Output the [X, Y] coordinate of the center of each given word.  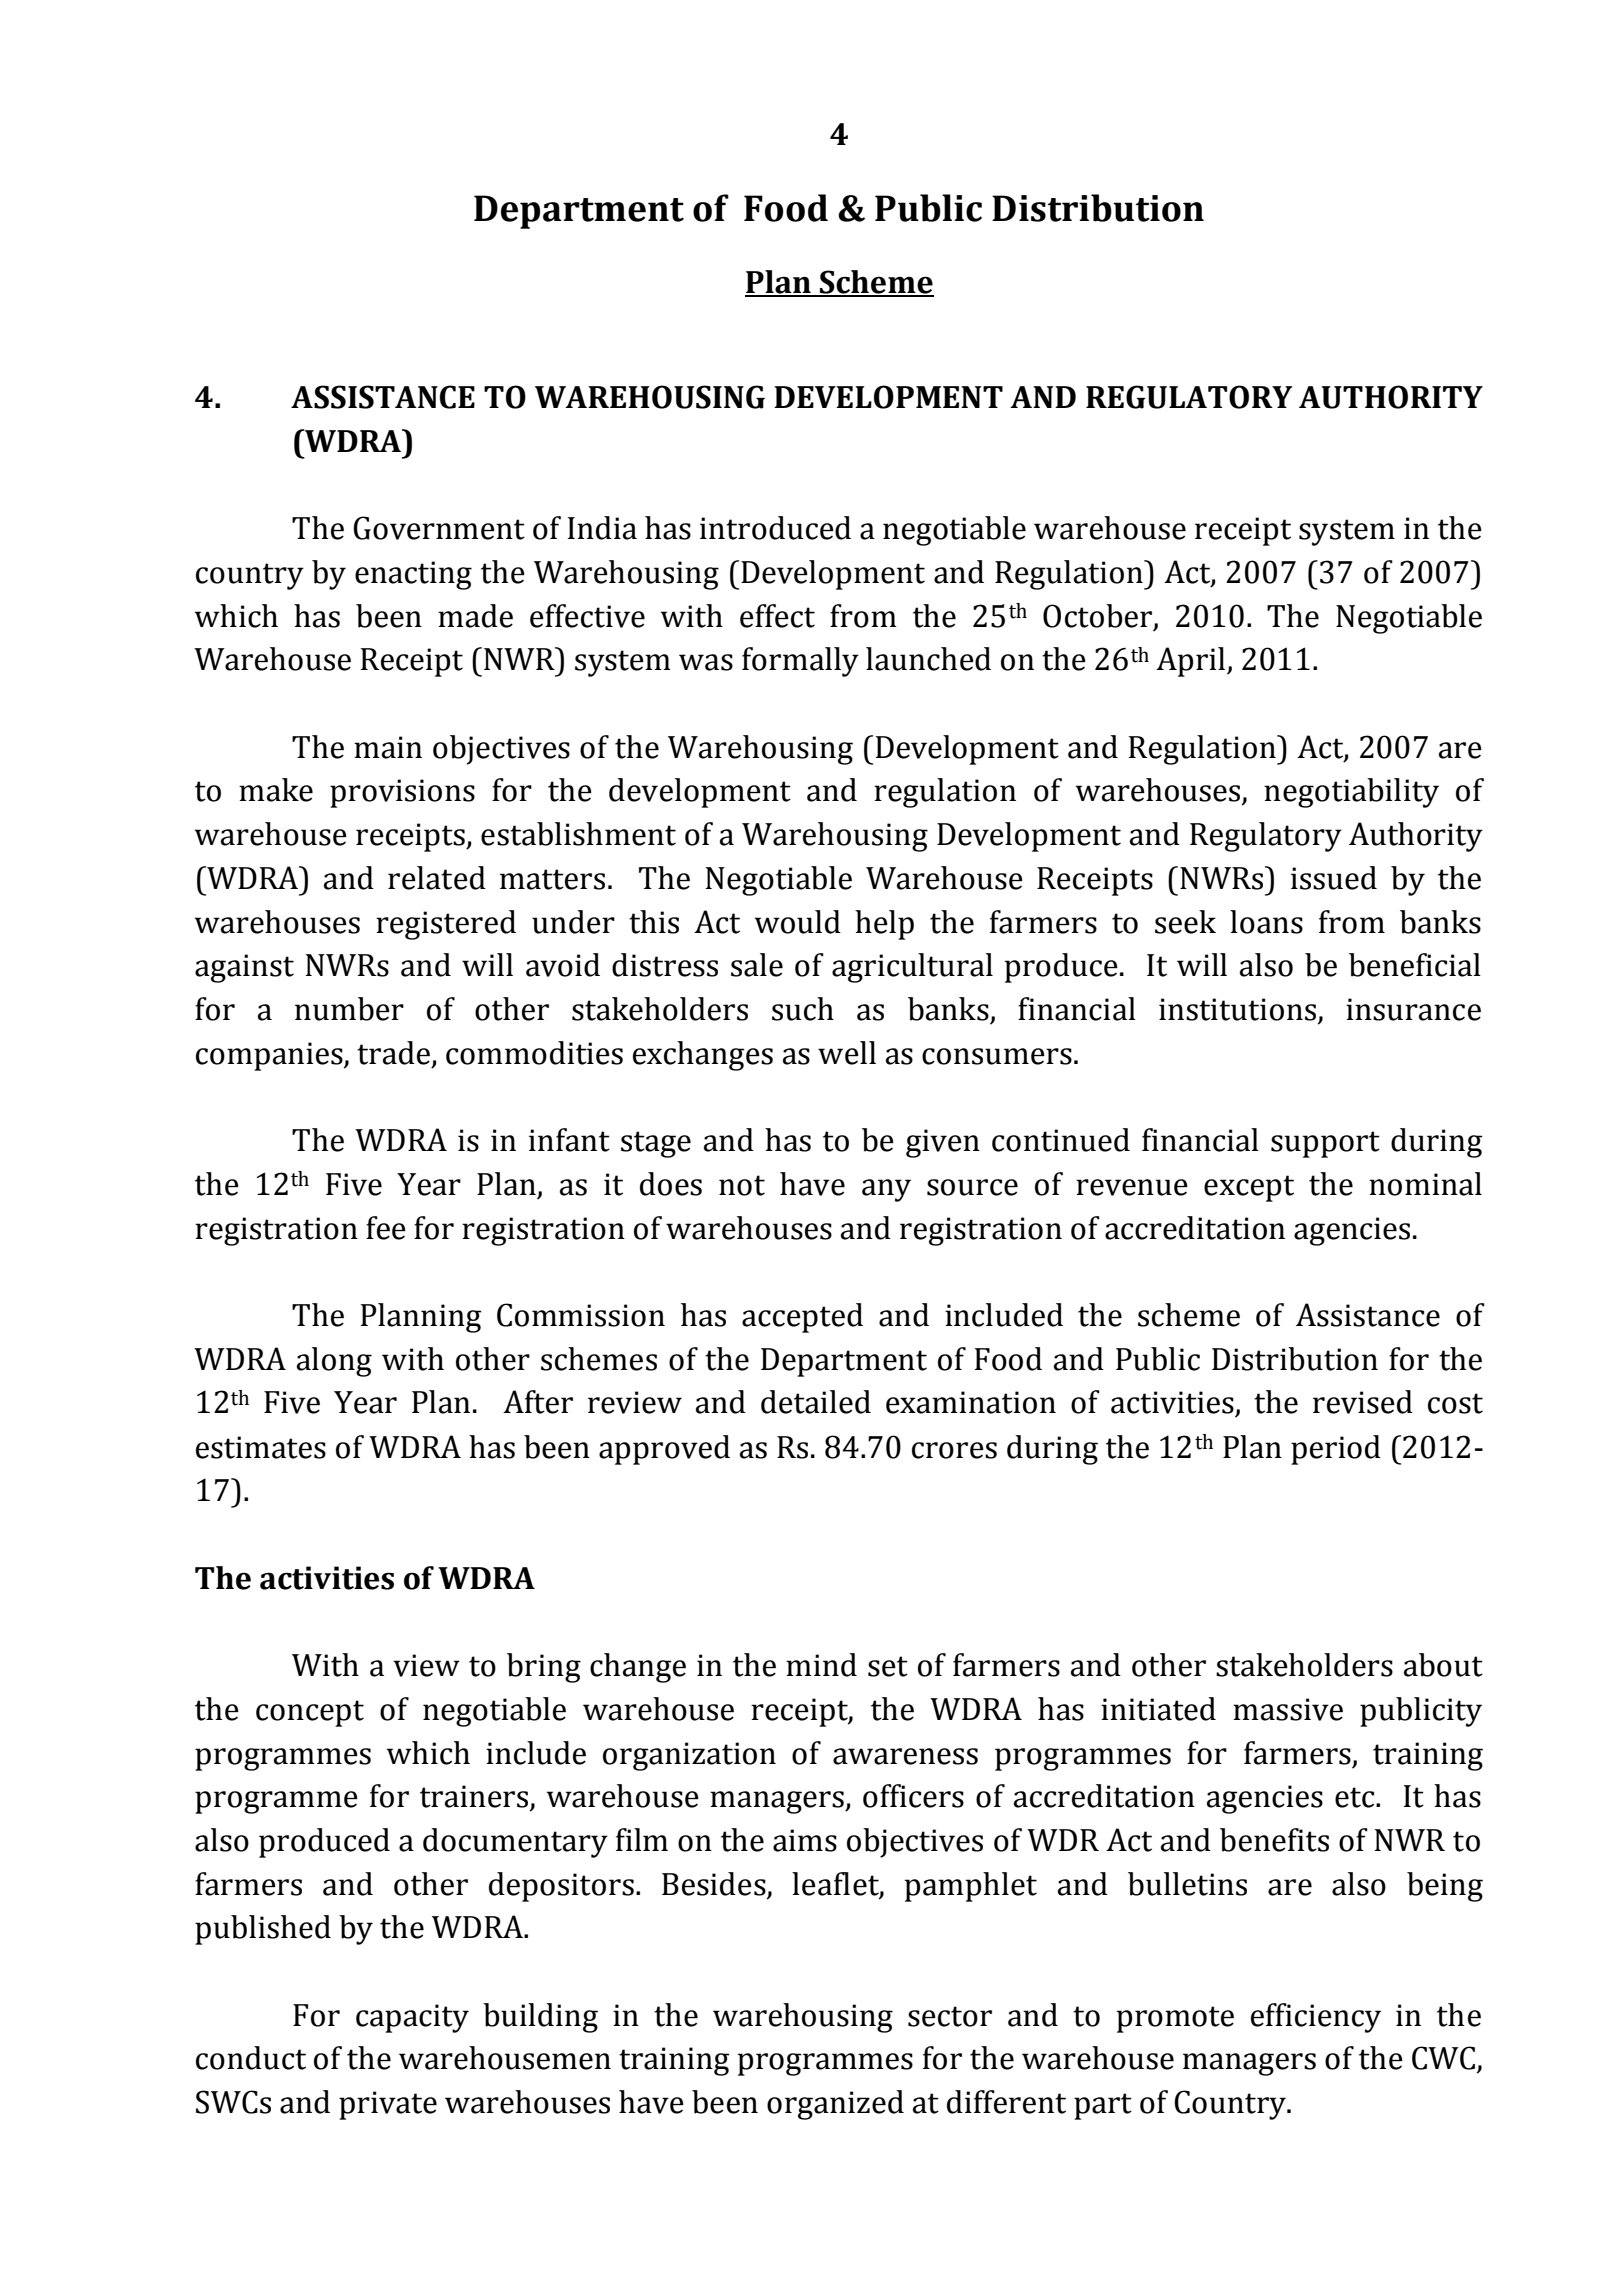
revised [1363, 1402]
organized [835, 2105]
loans [1266, 922]
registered [446, 925]
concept [310, 1713]
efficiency [1316, 2018]
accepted [802, 1318]
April [1192, 662]
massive [1288, 1709]
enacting [413, 575]
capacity [412, 2018]
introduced [775, 528]
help [884, 925]
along [334, 1362]
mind [821, 1665]
